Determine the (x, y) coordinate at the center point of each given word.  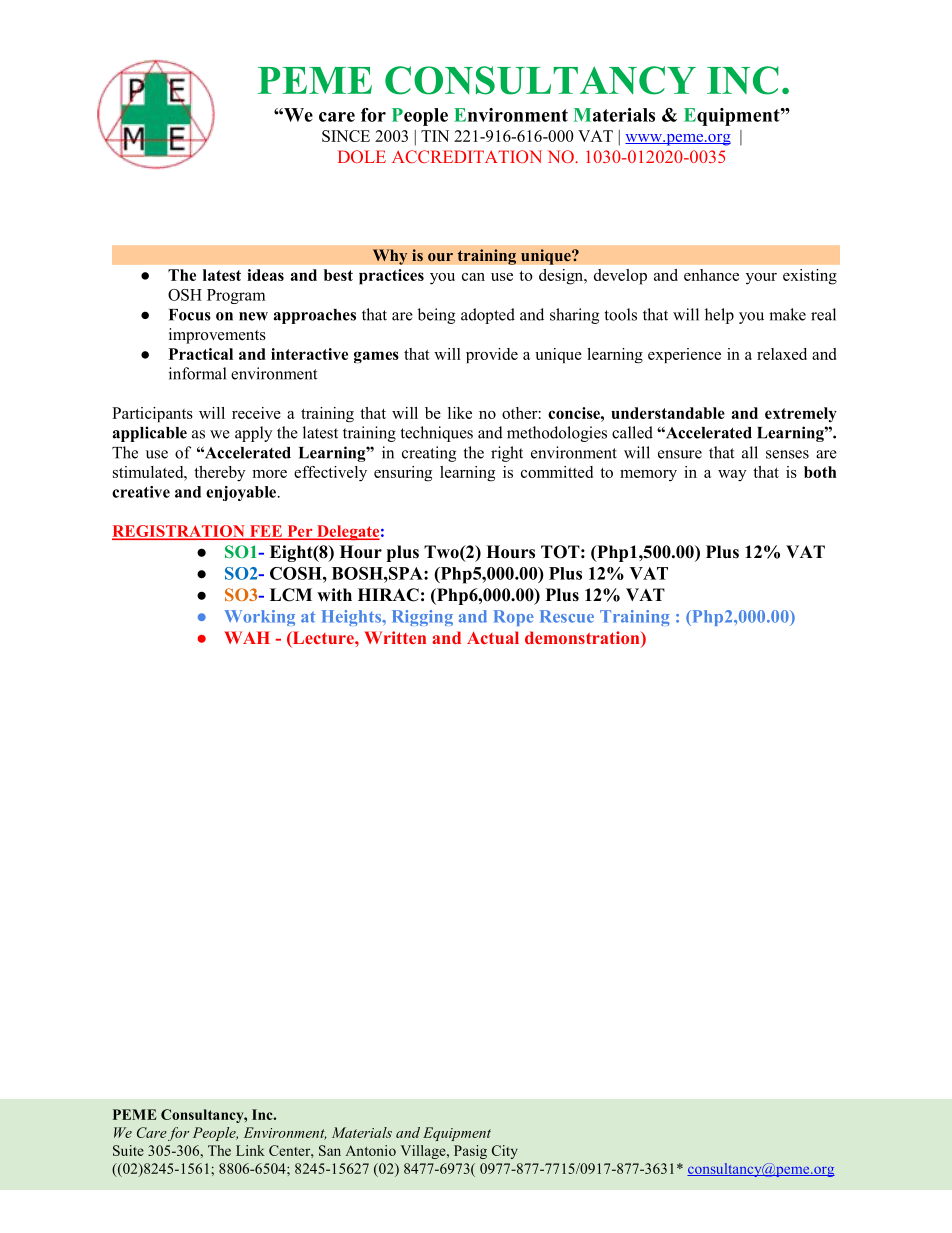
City (505, 1152)
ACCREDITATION (467, 156)
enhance (711, 275)
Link (250, 1150)
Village (424, 1152)
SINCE (346, 136)
